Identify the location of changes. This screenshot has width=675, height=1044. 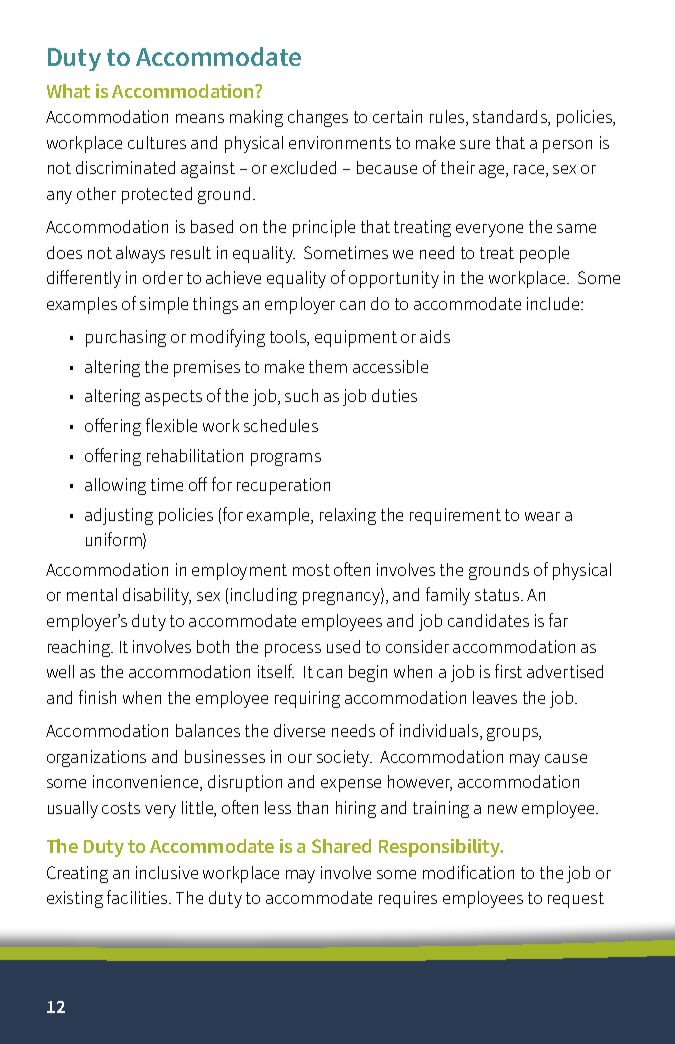
(318, 118).
